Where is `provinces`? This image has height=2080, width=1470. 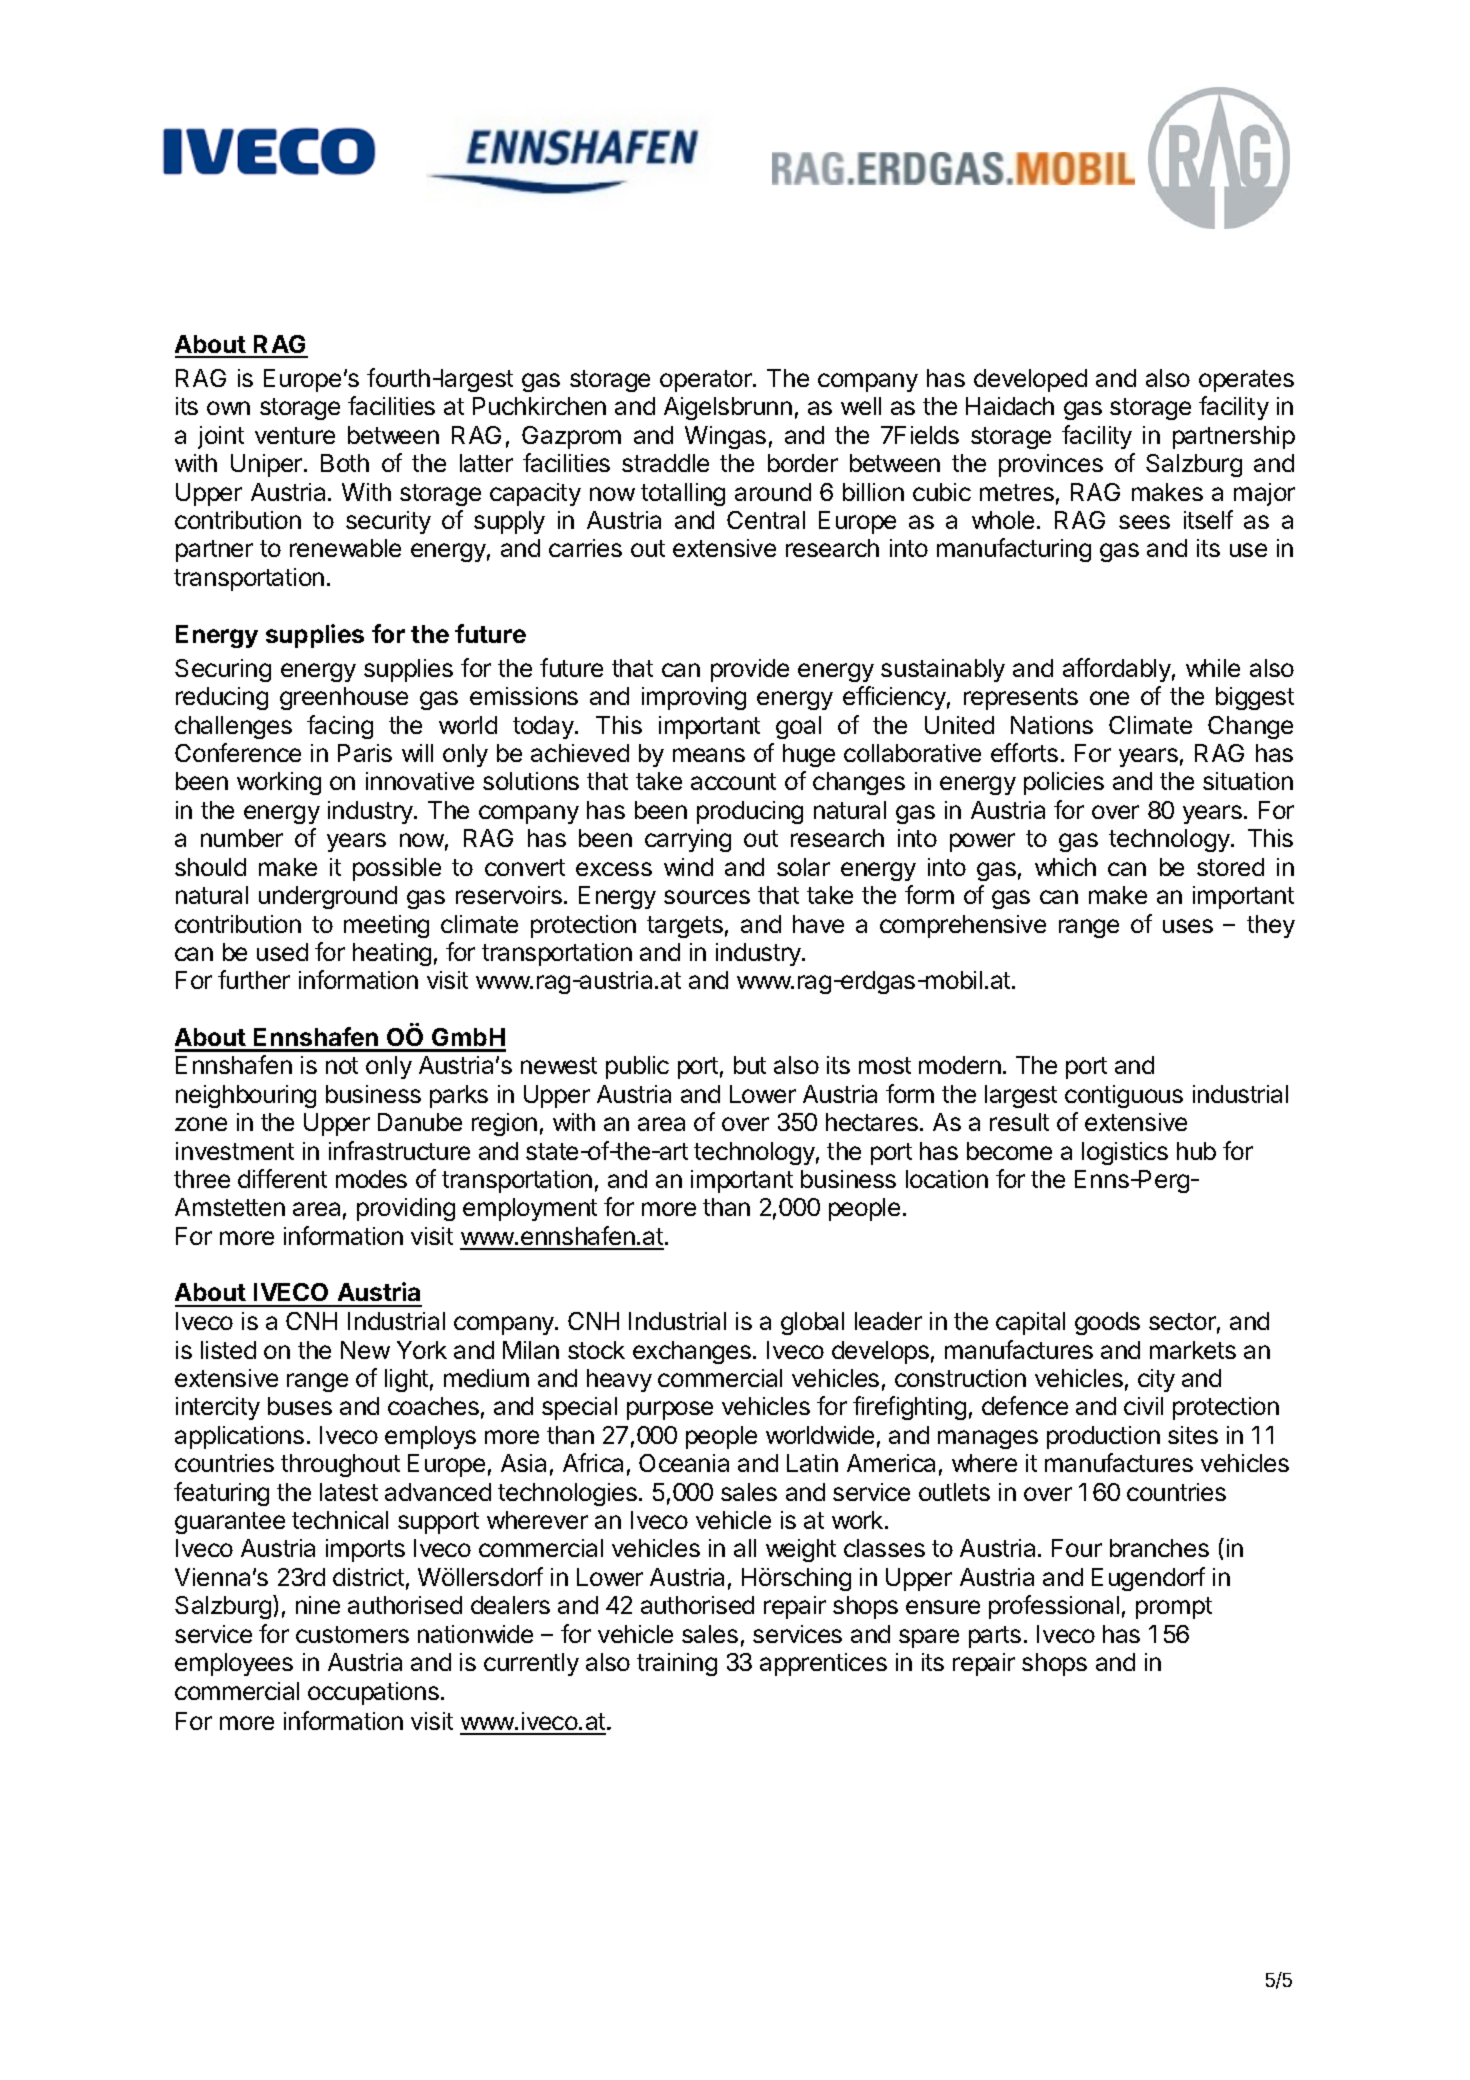 provinces is located at coordinates (1051, 465).
